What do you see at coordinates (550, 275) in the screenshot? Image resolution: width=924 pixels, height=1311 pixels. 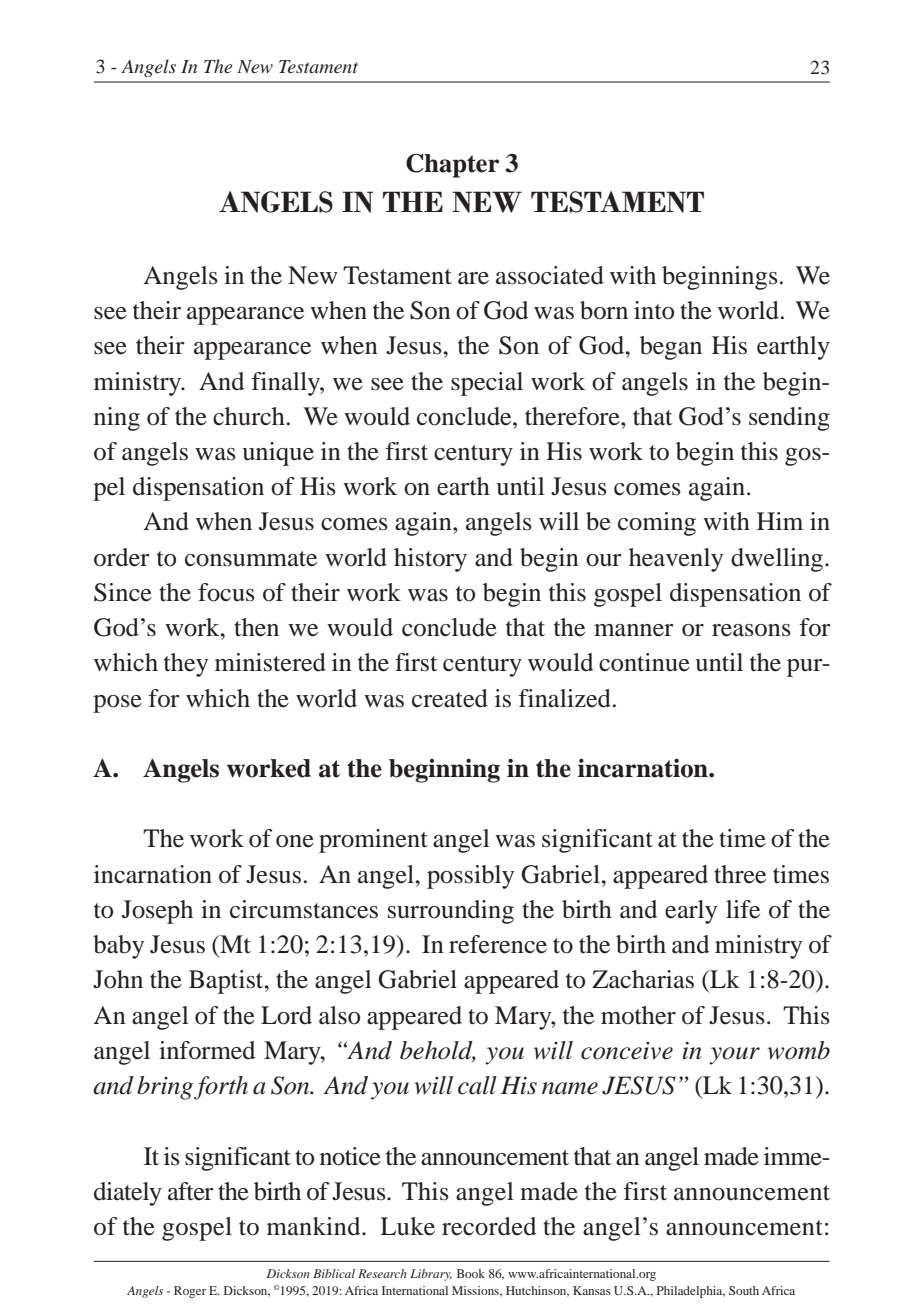 I see `associated` at bounding box center [550, 275].
